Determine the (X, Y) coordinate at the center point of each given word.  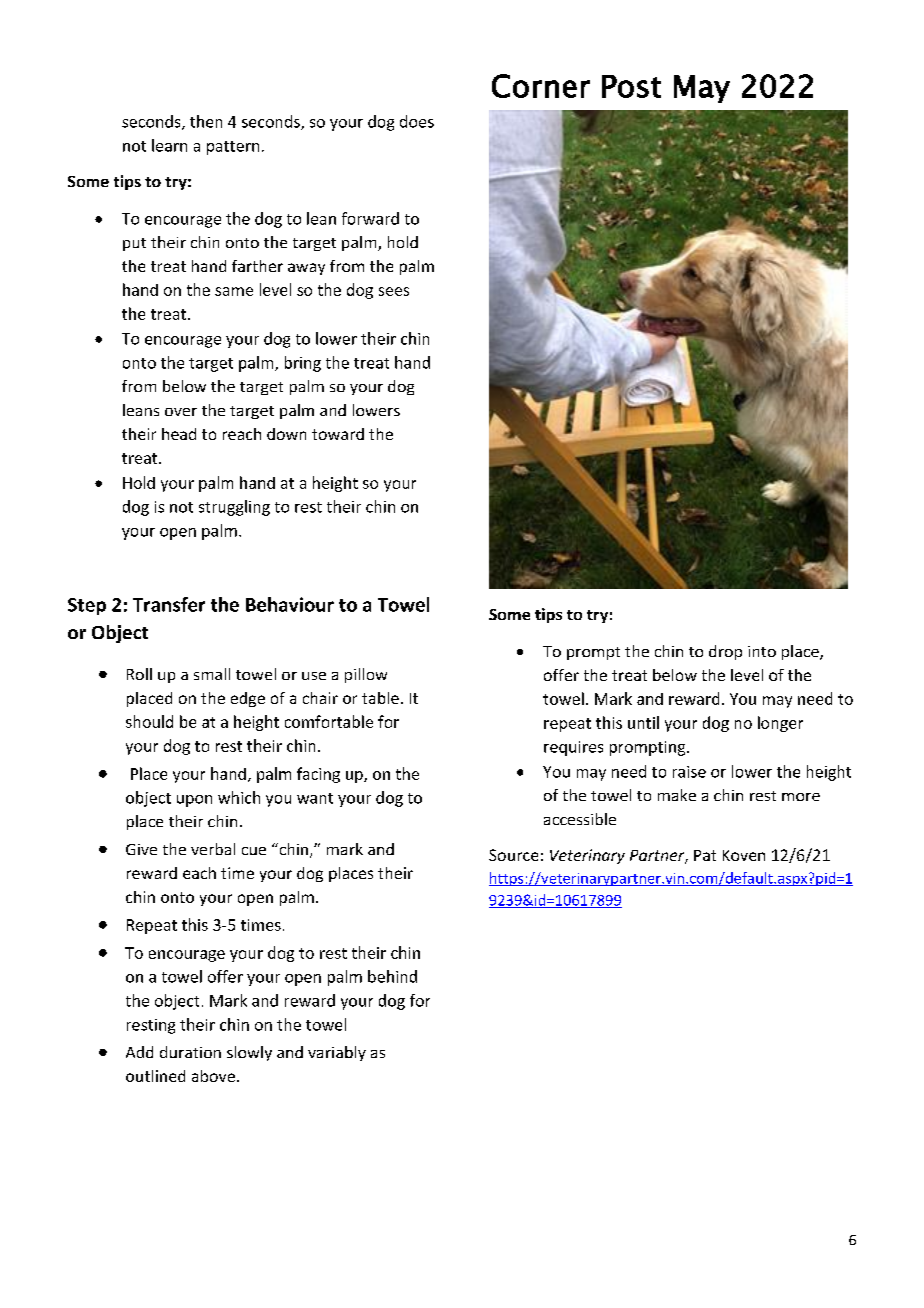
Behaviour (290, 604)
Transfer (169, 604)
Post (631, 86)
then (206, 121)
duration (190, 1052)
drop (725, 652)
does (417, 121)
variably (337, 1053)
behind (392, 976)
